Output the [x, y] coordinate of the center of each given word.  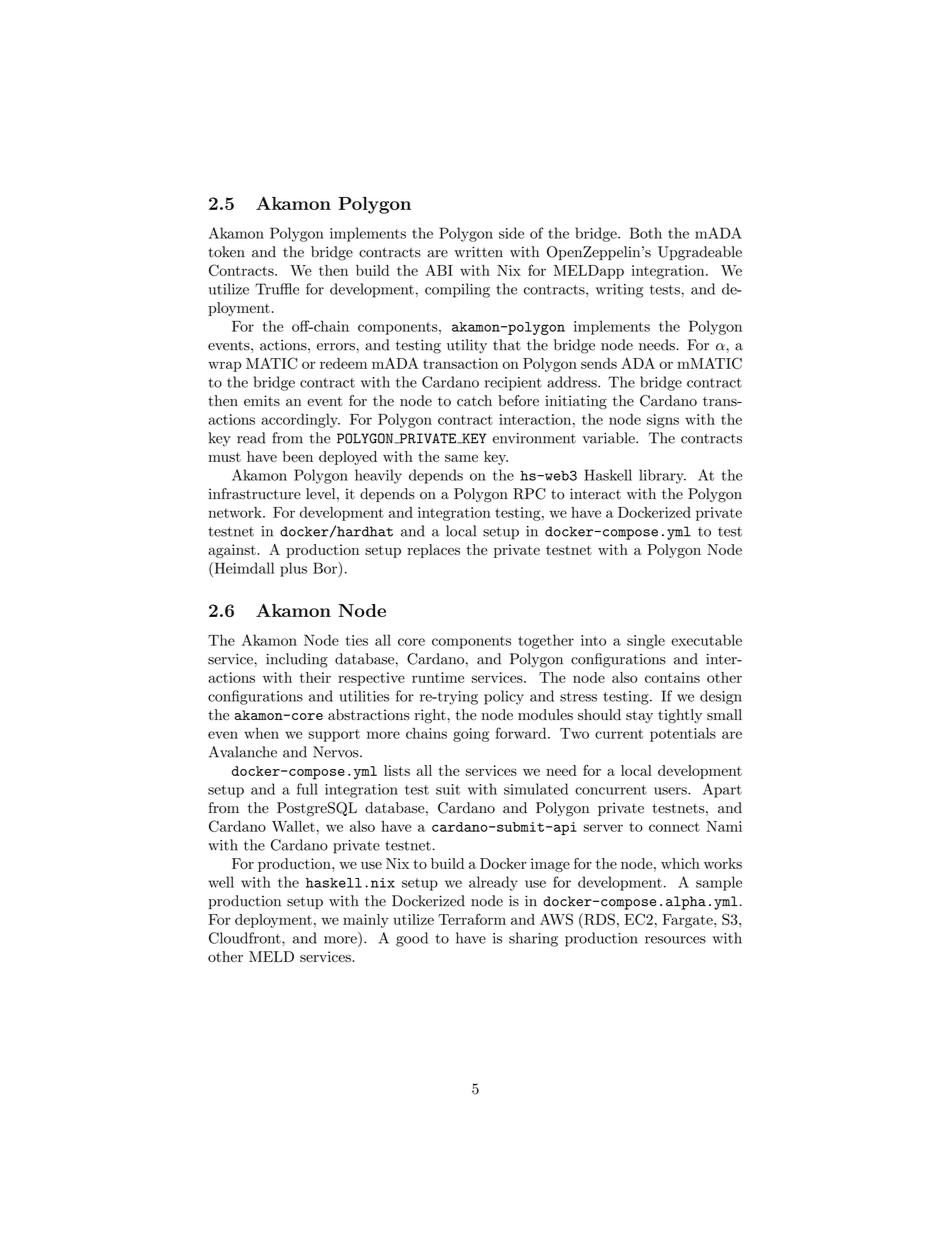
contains [672, 677]
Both [646, 233]
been [298, 456]
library [662, 476]
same [461, 458]
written [478, 252]
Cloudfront [246, 938]
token [226, 252]
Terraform [472, 919]
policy [504, 697]
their [315, 677]
